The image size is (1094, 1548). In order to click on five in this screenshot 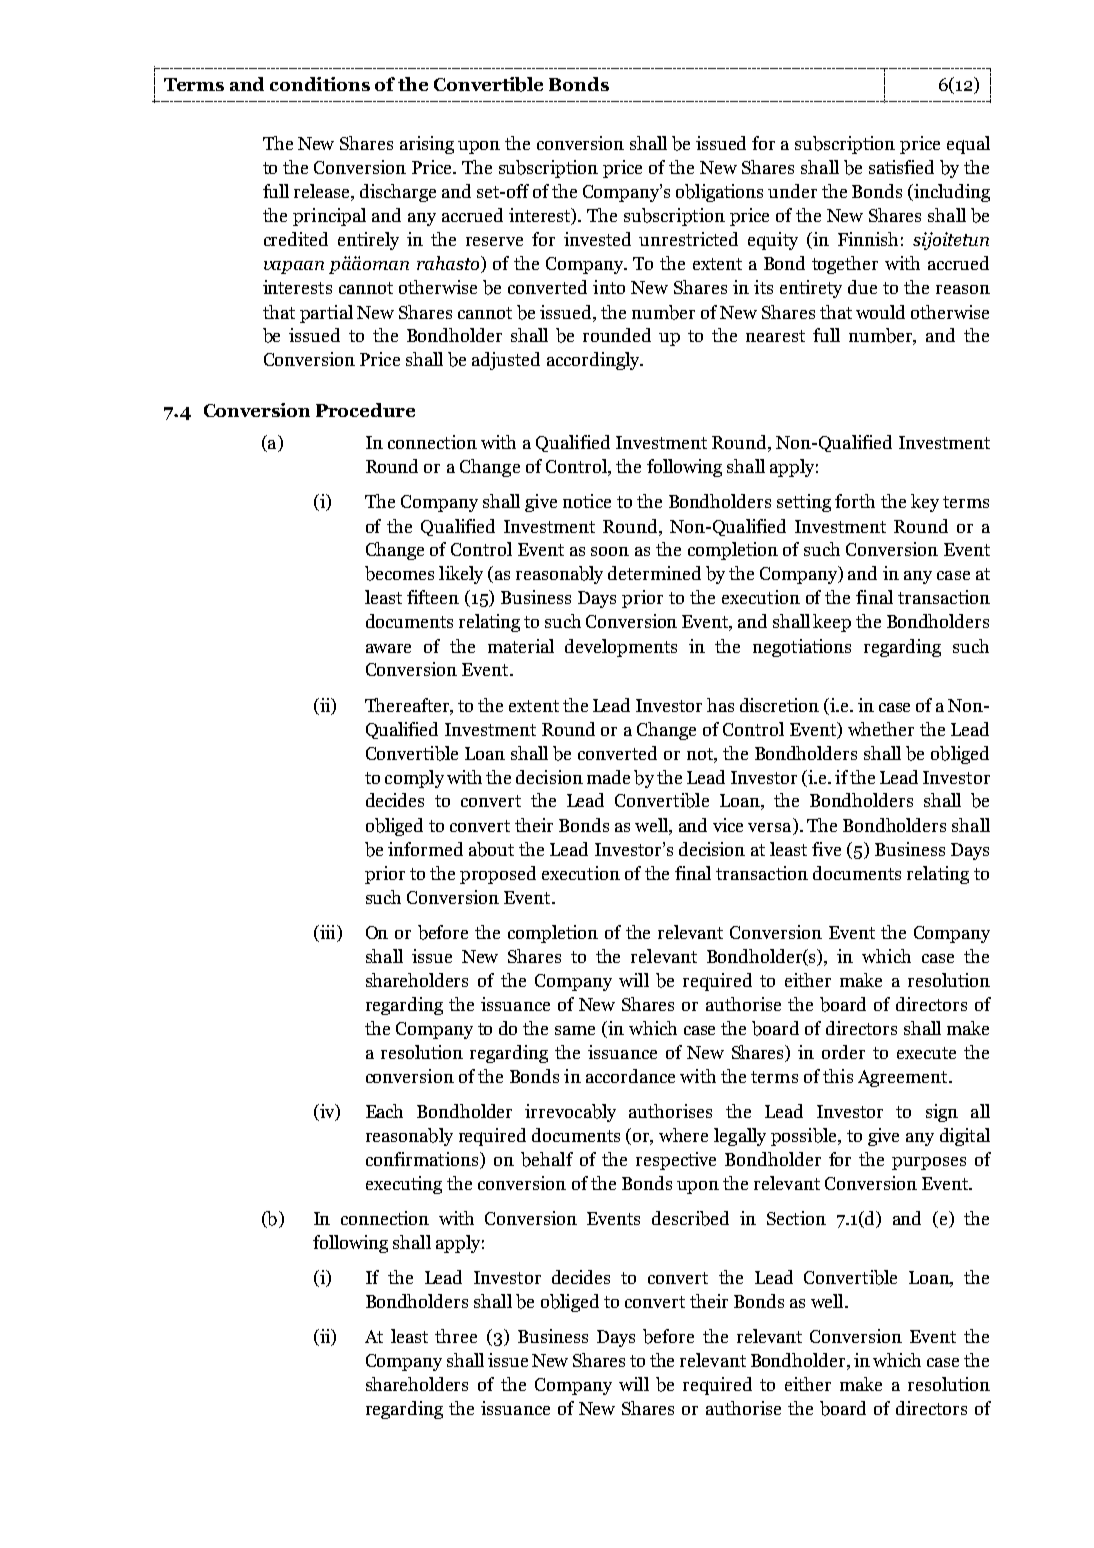, I will do `click(826, 849)`.
